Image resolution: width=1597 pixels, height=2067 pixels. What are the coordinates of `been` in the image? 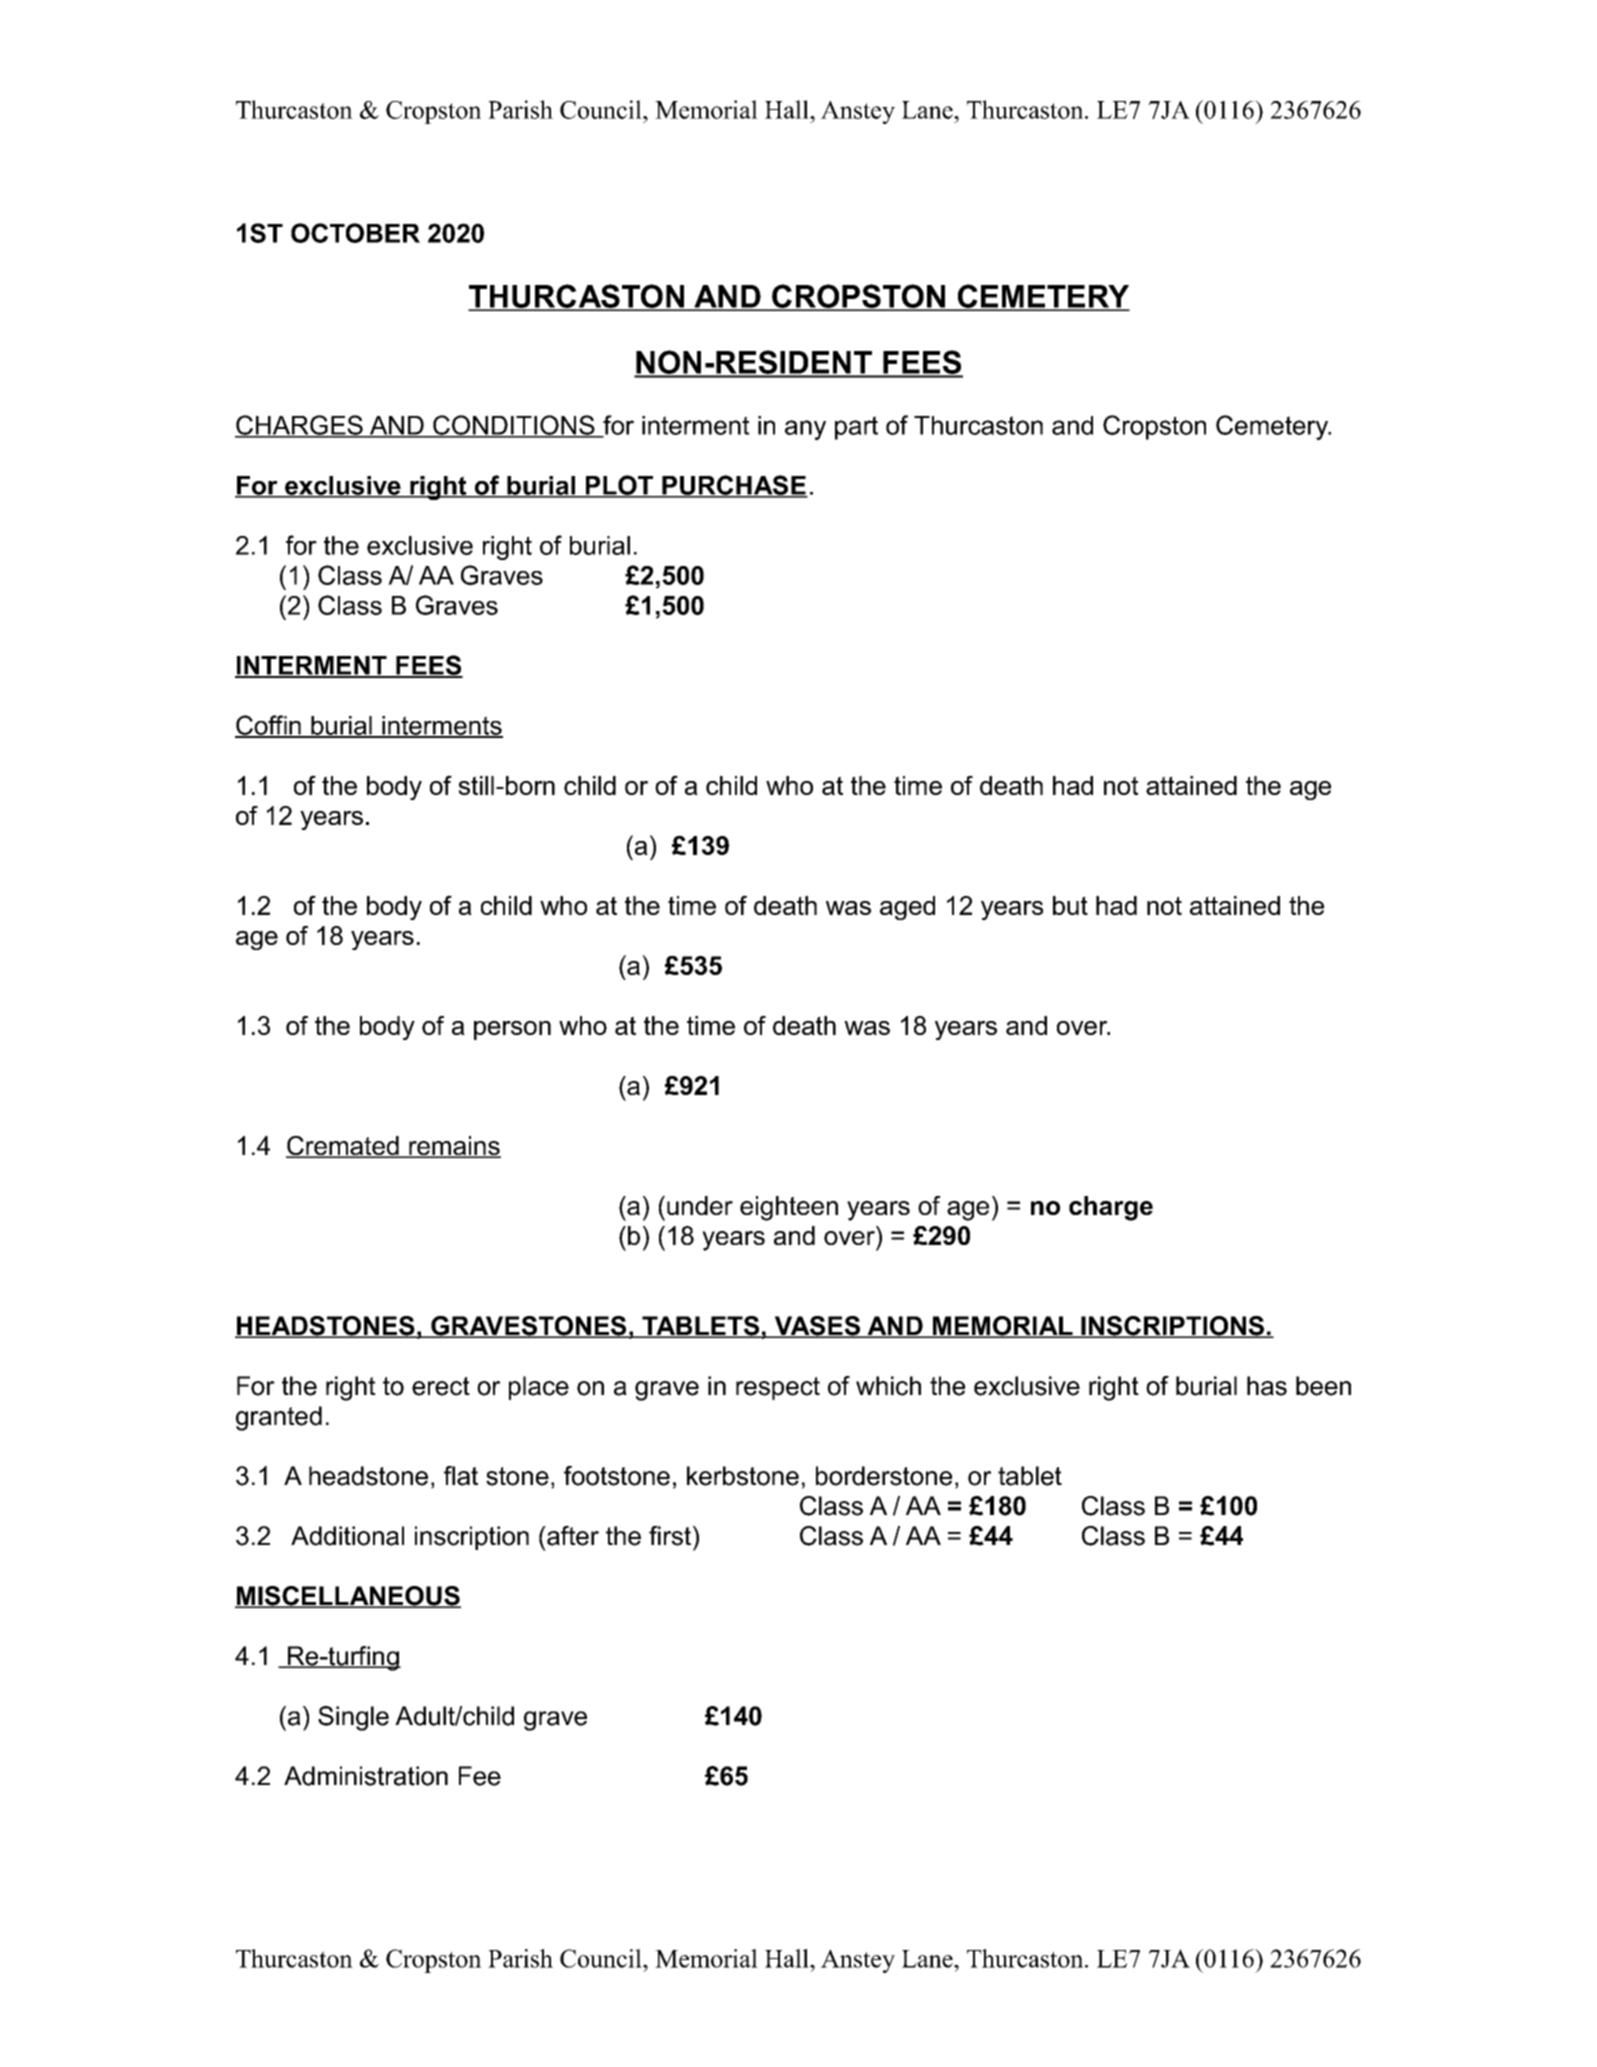 It's located at (1323, 1386).
